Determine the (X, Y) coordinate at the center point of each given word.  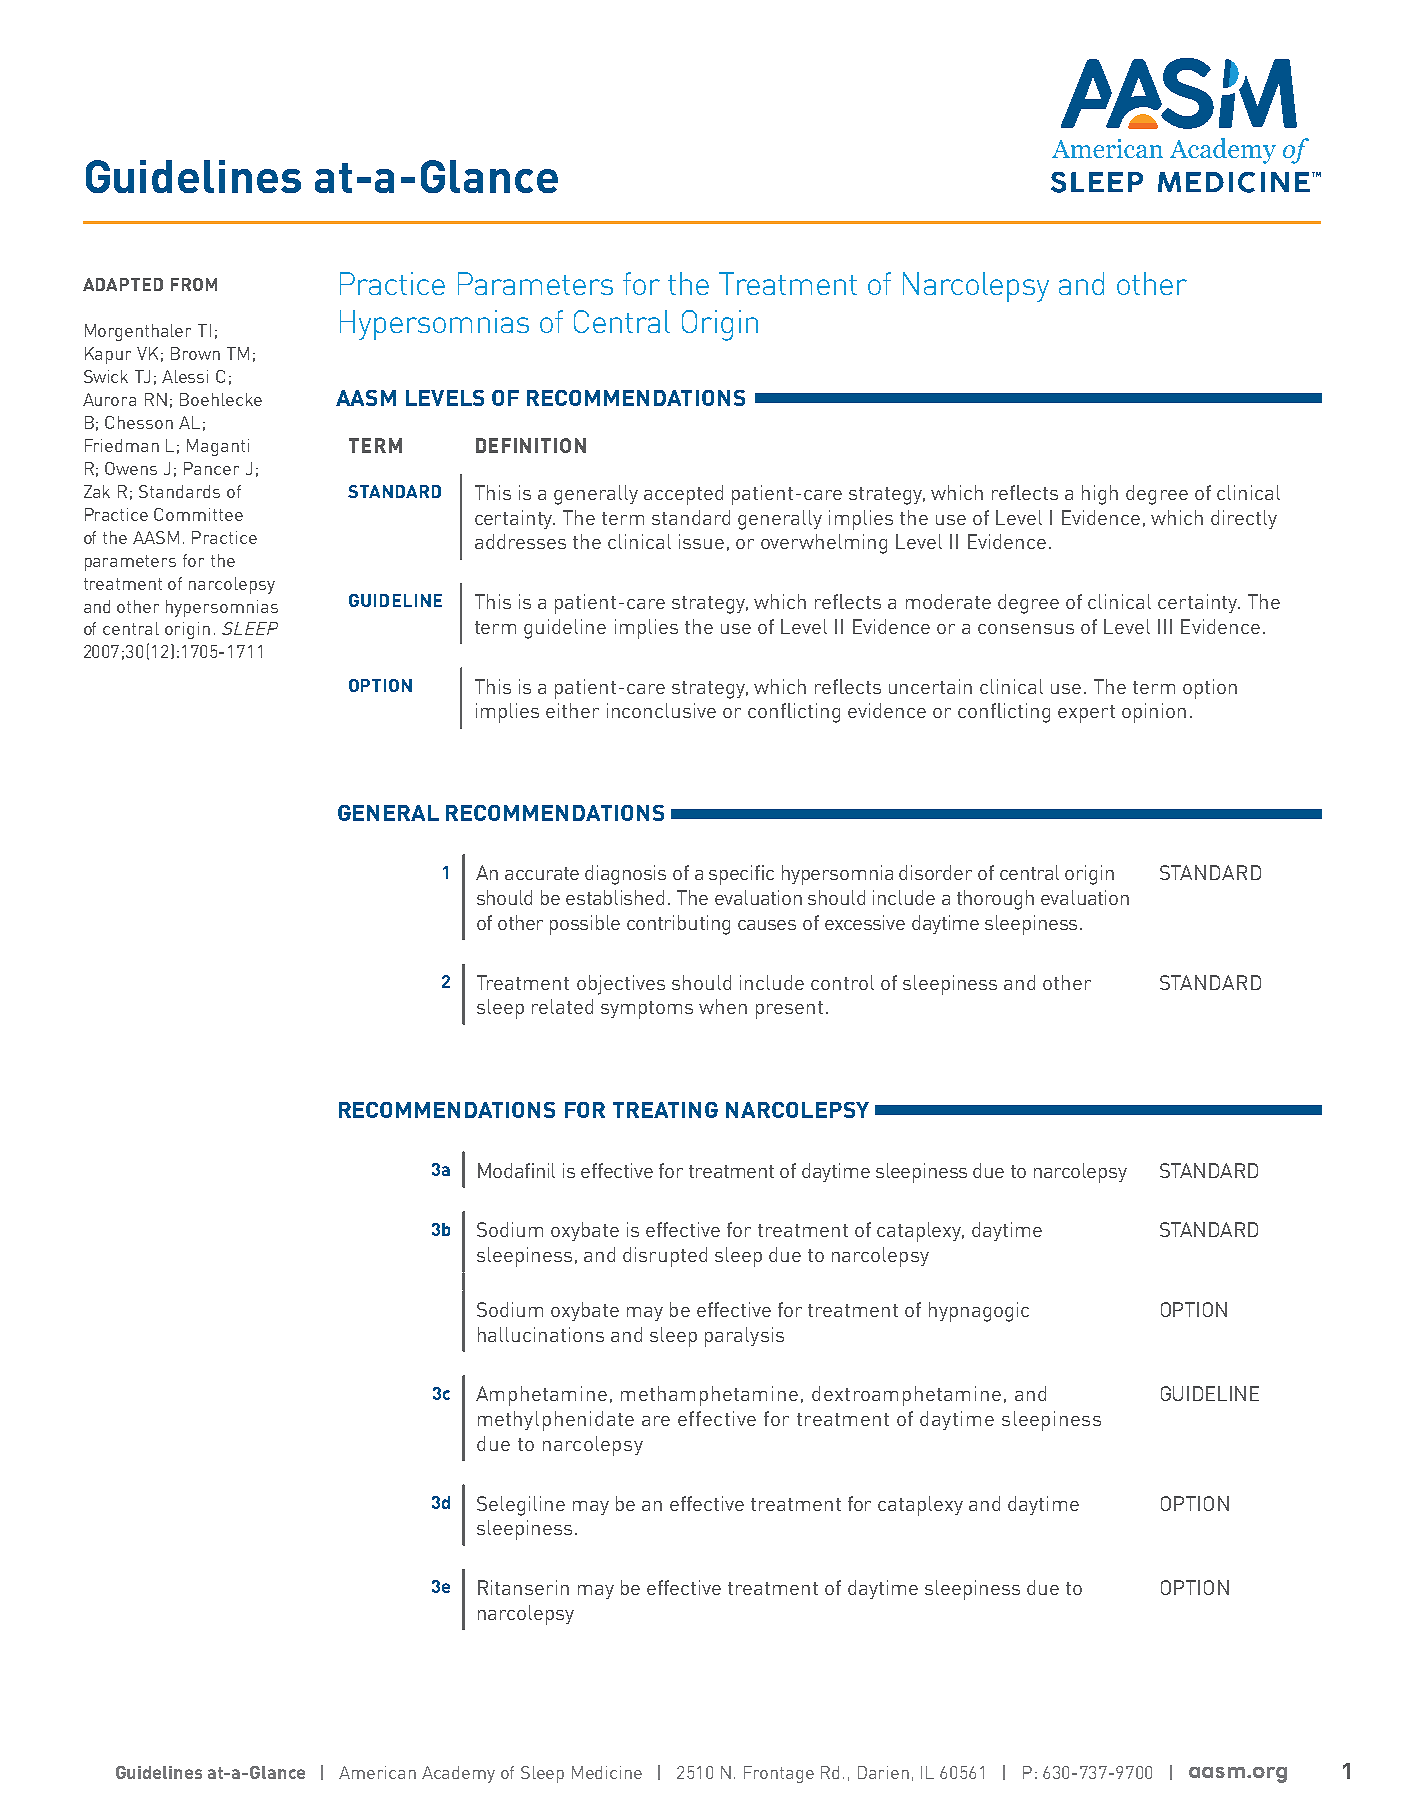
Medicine (607, 1772)
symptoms (647, 1010)
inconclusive (661, 710)
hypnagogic (979, 1312)
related (562, 1006)
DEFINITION (531, 445)
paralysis (744, 1337)
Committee (198, 514)
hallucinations (541, 1334)
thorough (995, 900)
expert (1086, 714)
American (377, 1772)
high (1100, 495)
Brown (195, 353)
